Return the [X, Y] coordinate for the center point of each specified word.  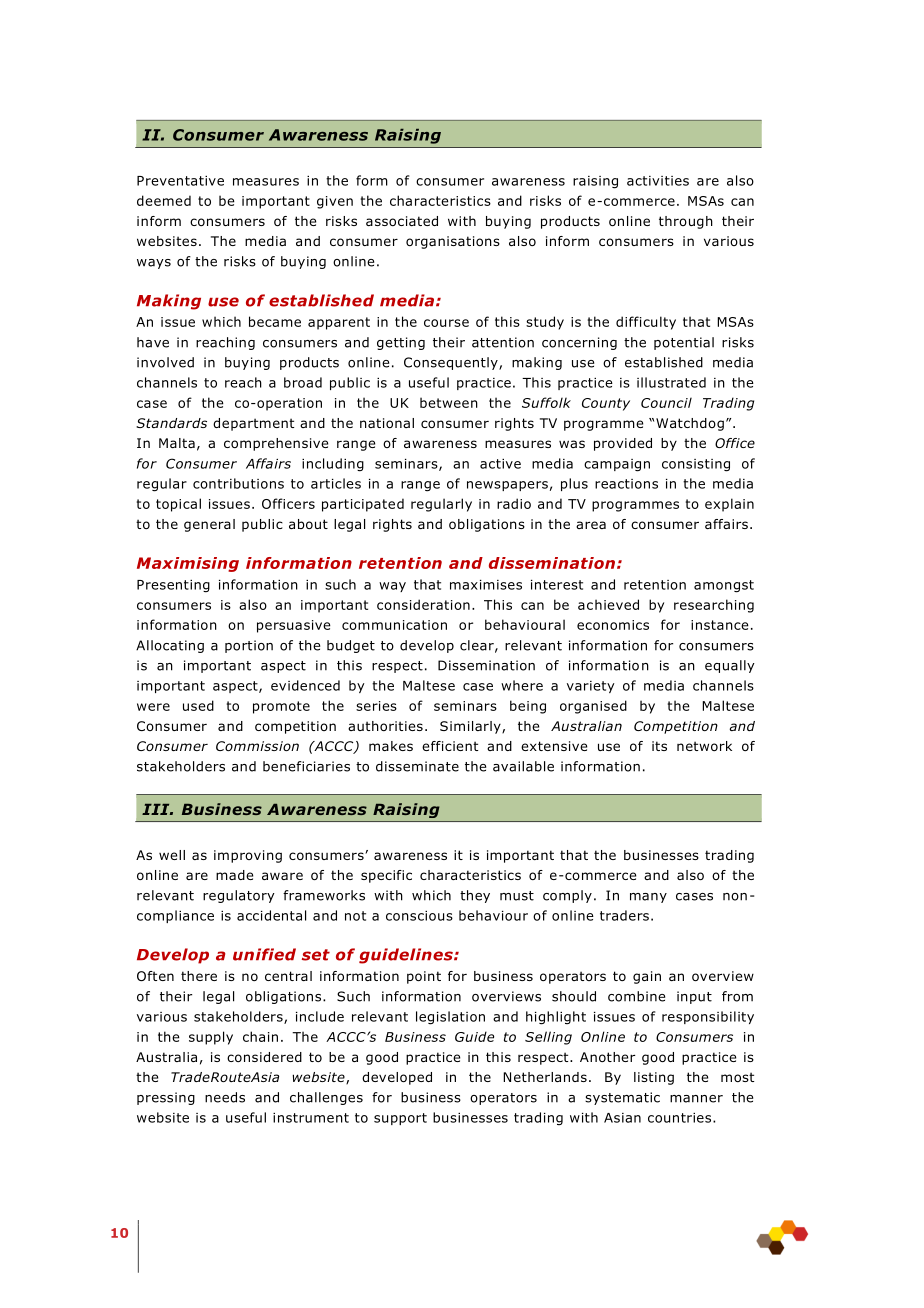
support [400, 1119]
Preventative [180, 181]
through [686, 222]
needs [225, 1097]
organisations [453, 242]
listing [654, 1078]
